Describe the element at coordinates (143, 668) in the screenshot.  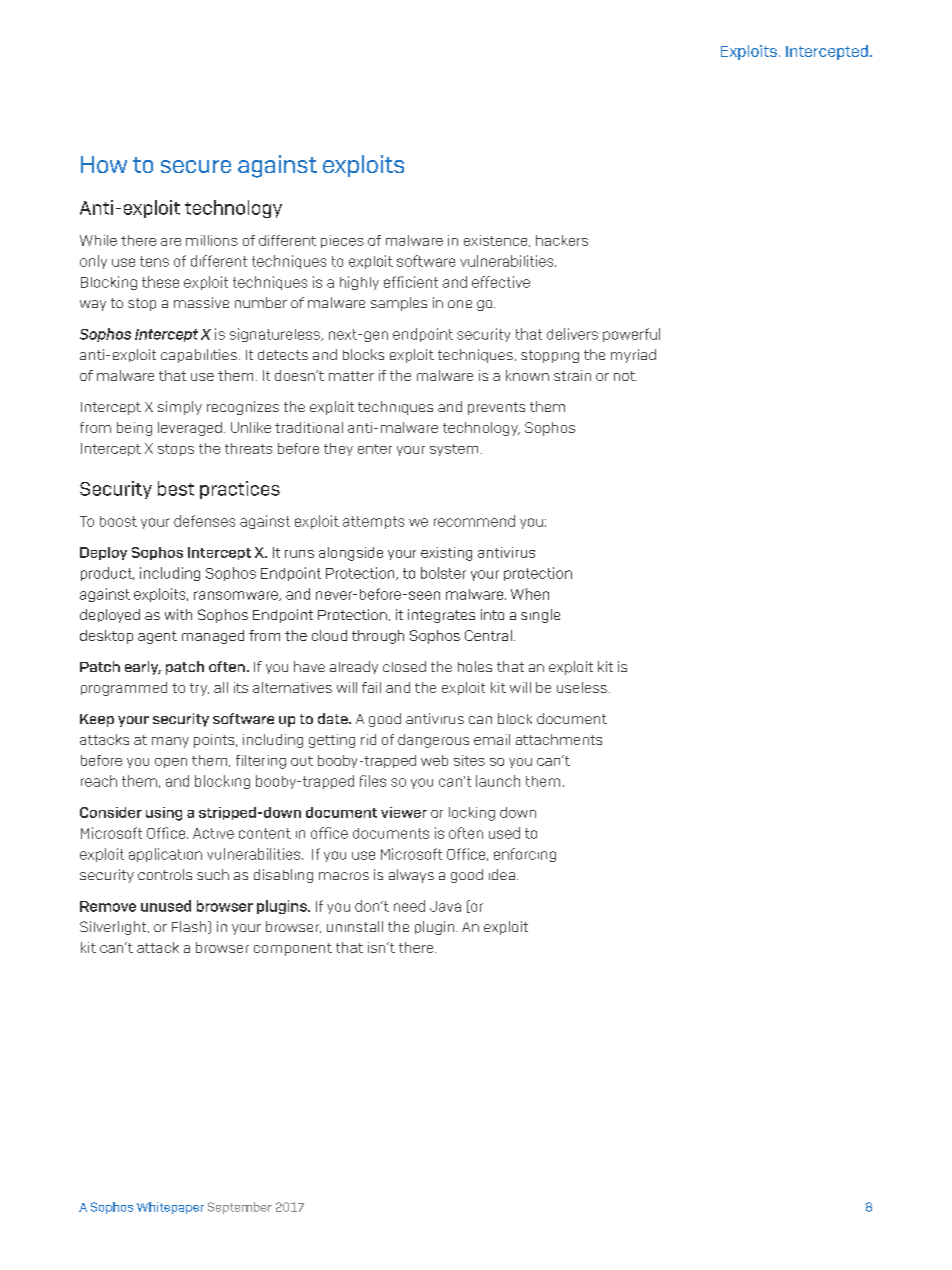
I see `early` at that location.
